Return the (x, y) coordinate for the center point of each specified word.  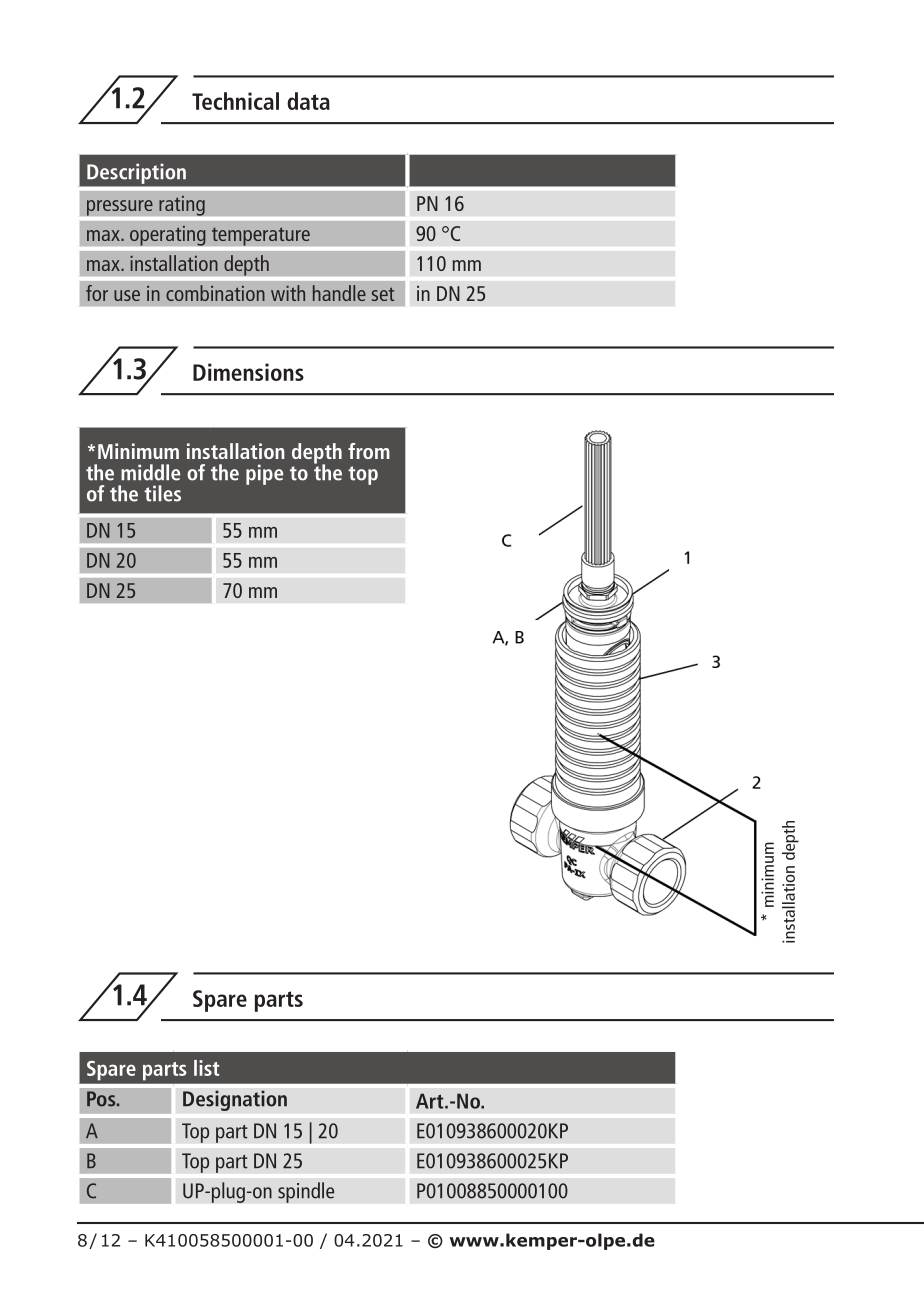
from (369, 451)
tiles (162, 493)
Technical (235, 101)
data (308, 101)
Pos (102, 1099)
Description (136, 174)
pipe (264, 474)
